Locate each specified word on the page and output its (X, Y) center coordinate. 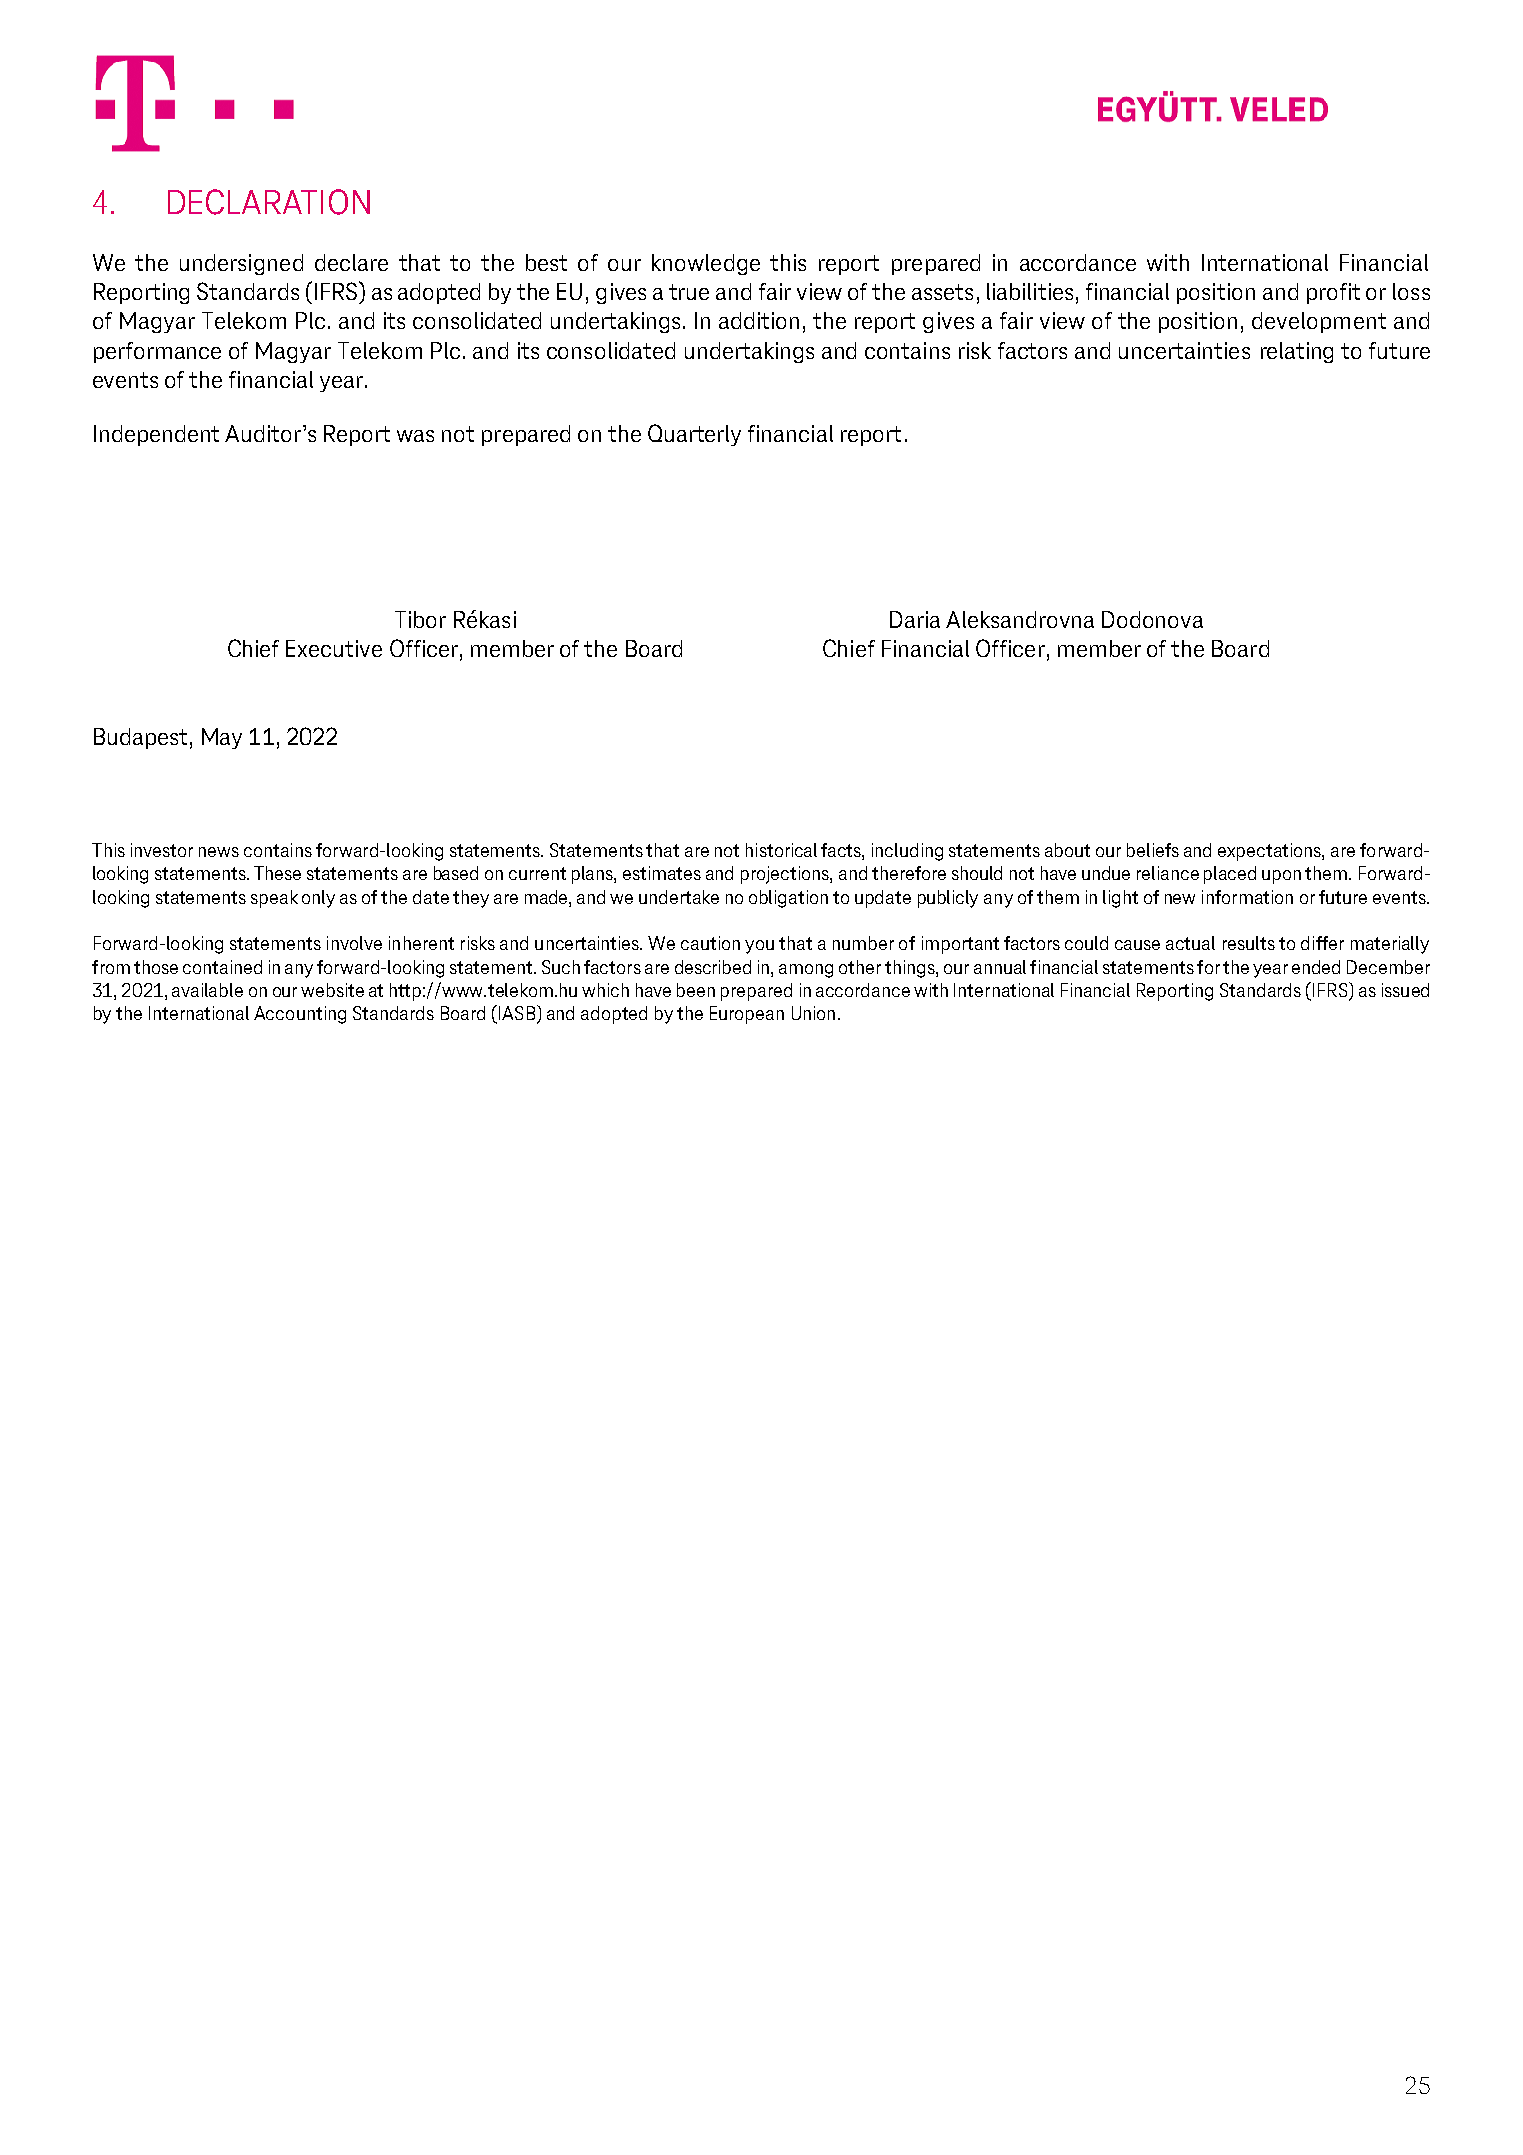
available (207, 990)
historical (781, 850)
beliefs (1153, 850)
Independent (156, 435)
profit (1333, 293)
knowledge (706, 264)
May (222, 738)
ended (1316, 967)
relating (1297, 352)
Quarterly (694, 435)
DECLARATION (269, 202)
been (696, 990)
